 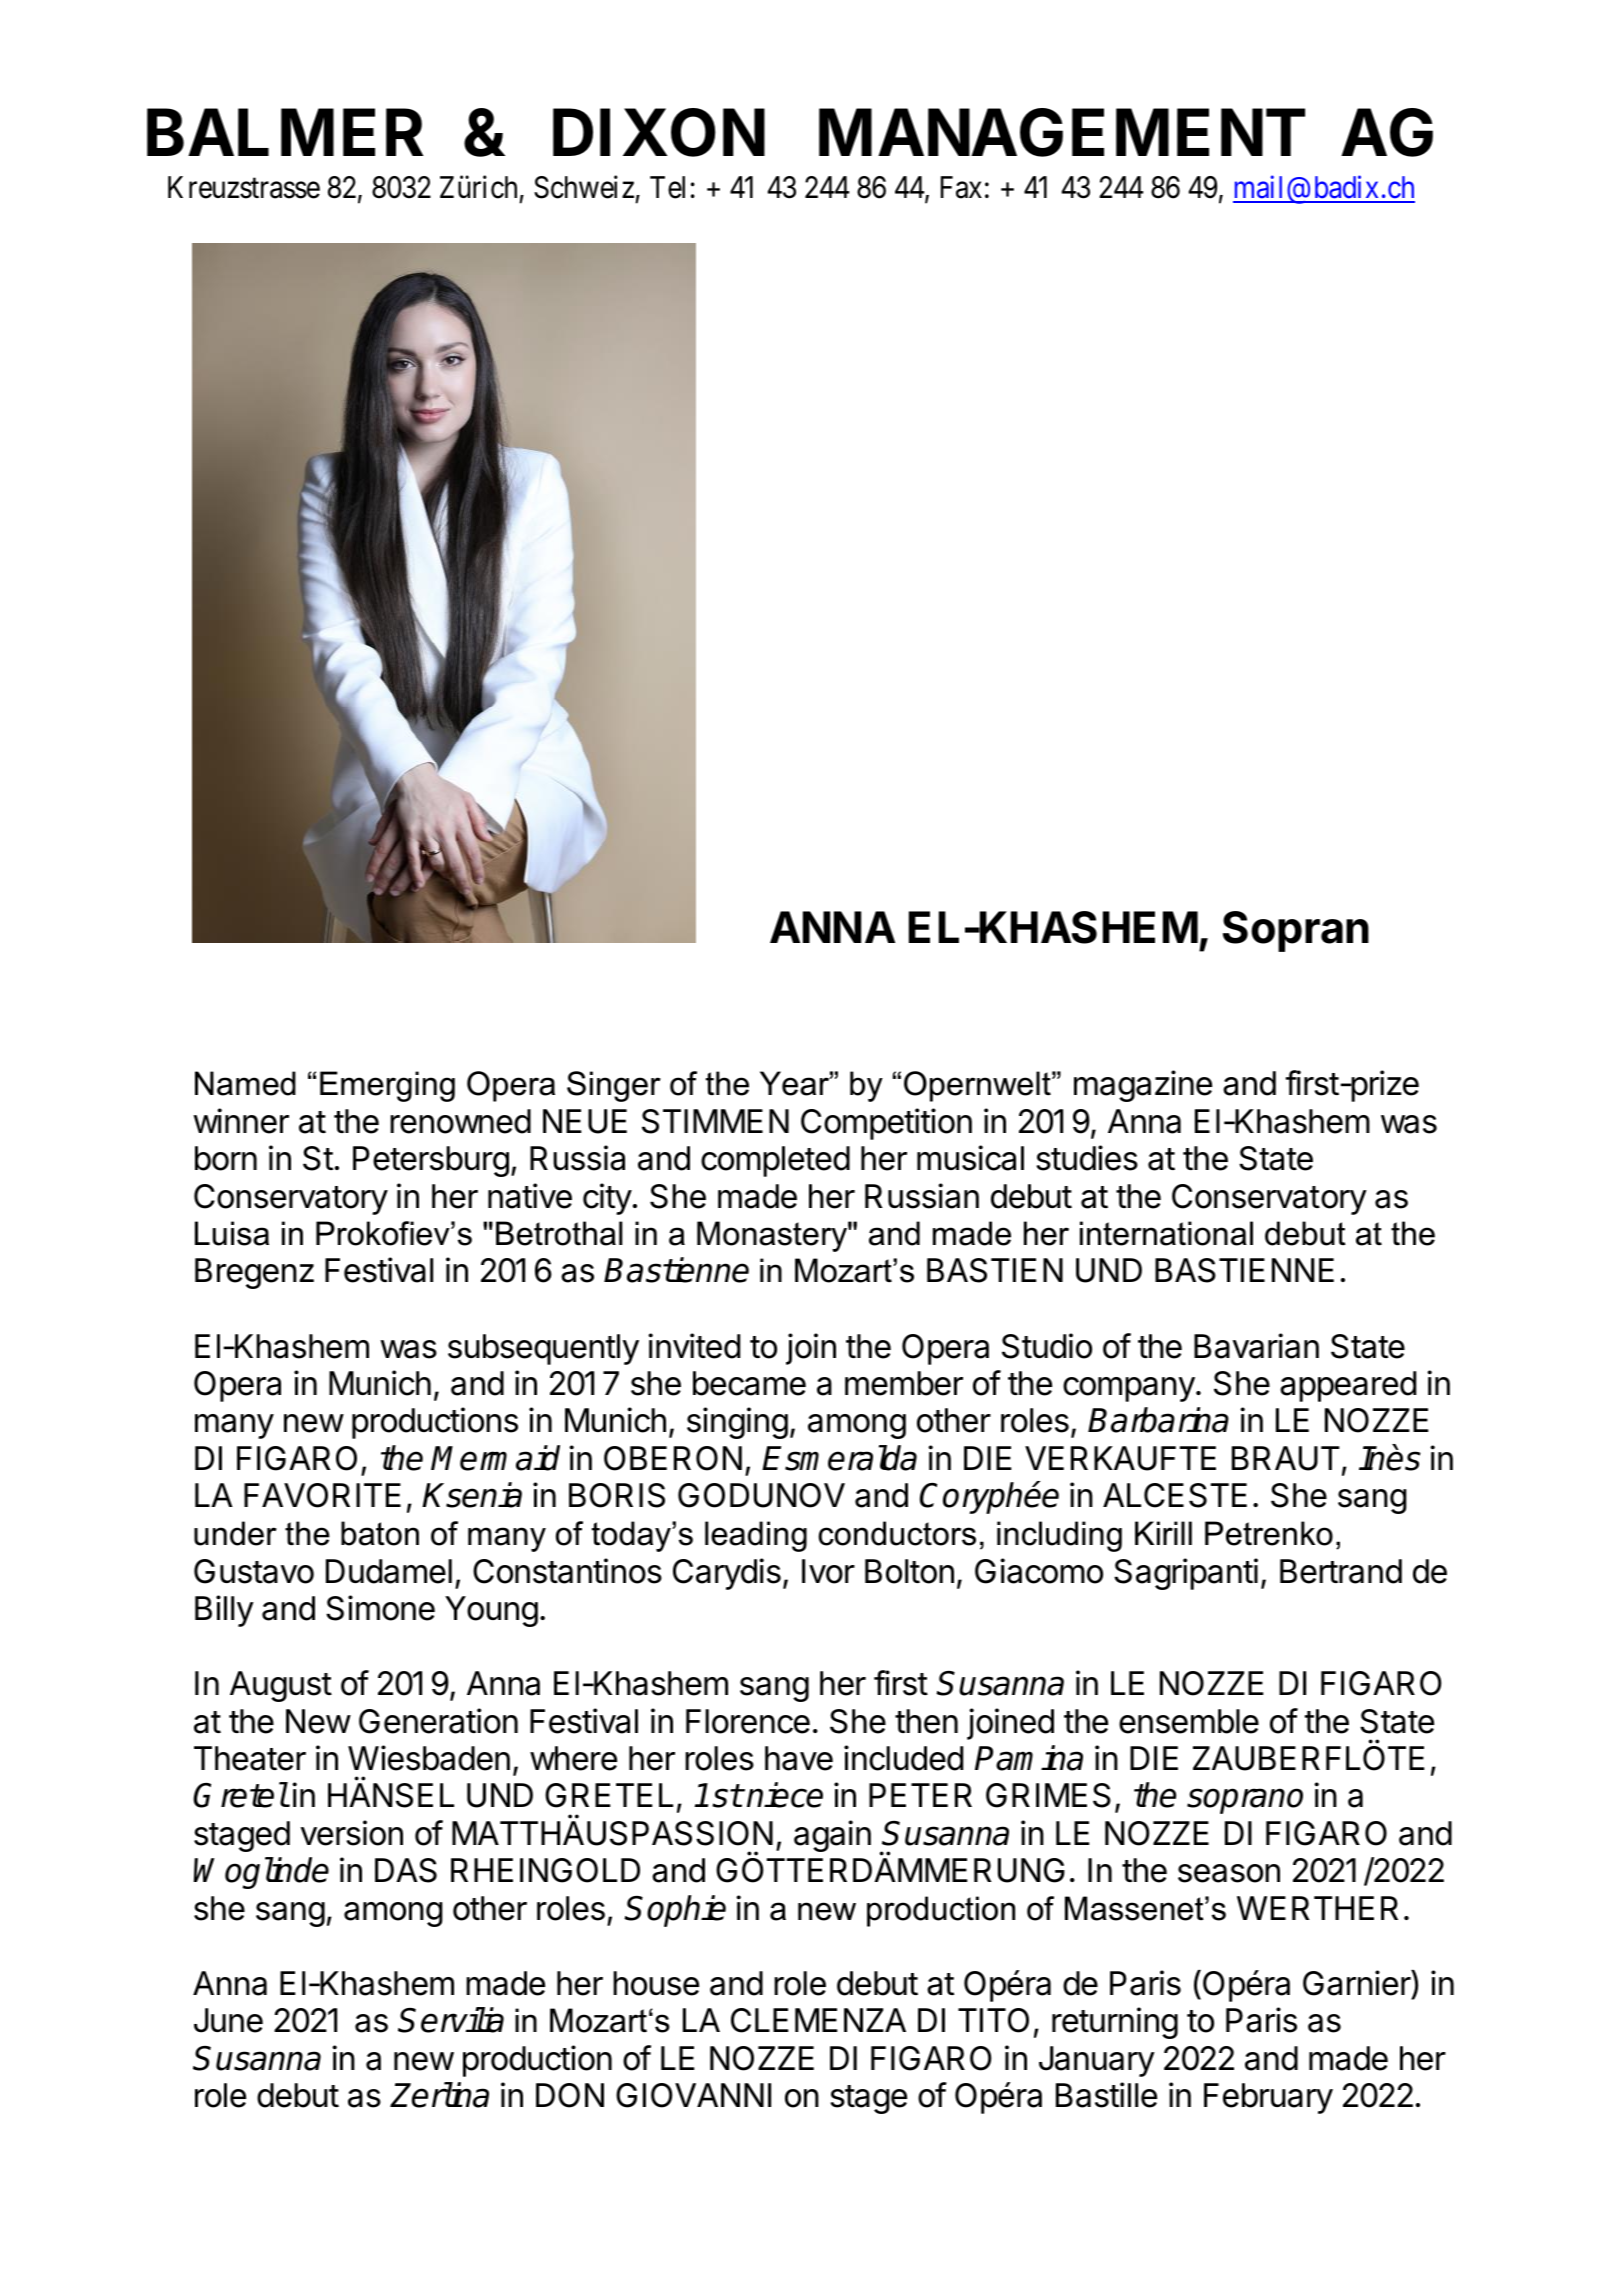 What do you see at coordinates (387, 1086) in the page?
I see `Emerging` at bounding box center [387, 1086].
